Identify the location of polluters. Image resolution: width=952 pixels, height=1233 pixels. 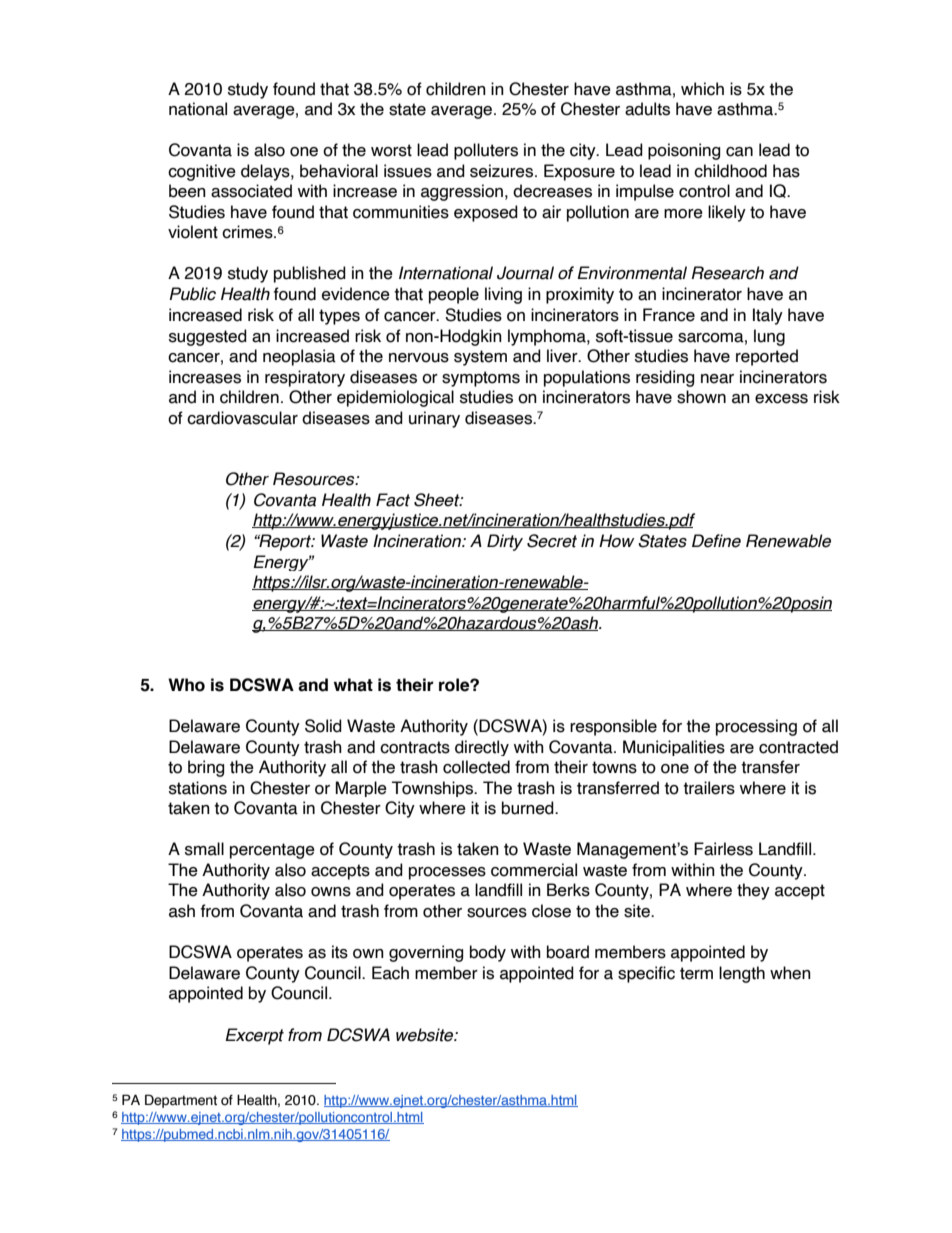
(486, 151).
